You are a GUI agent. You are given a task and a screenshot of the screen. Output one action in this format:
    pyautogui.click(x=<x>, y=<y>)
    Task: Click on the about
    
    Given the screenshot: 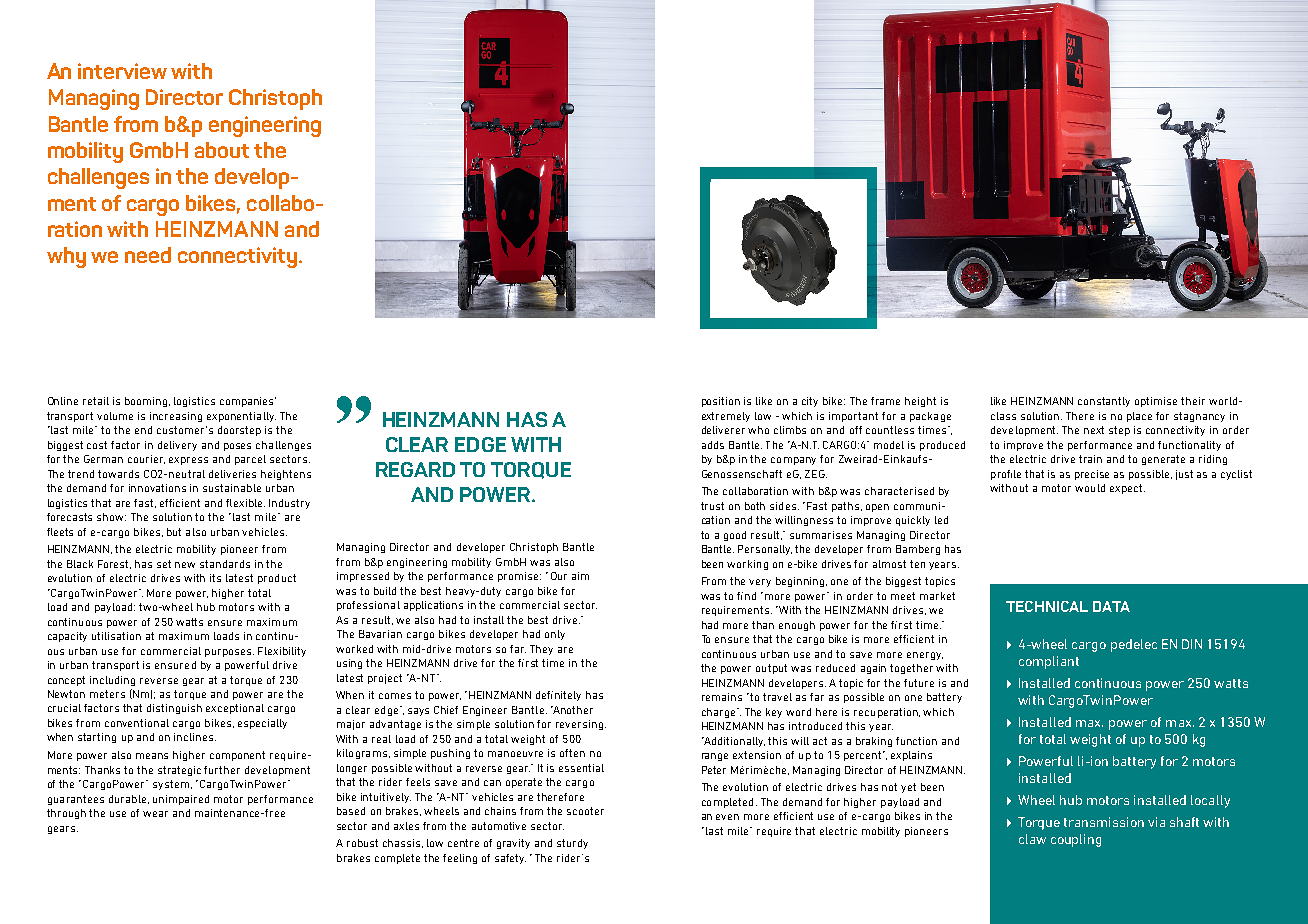 What is the action you would take?
    pyautogui.click(x=222, y=150)
